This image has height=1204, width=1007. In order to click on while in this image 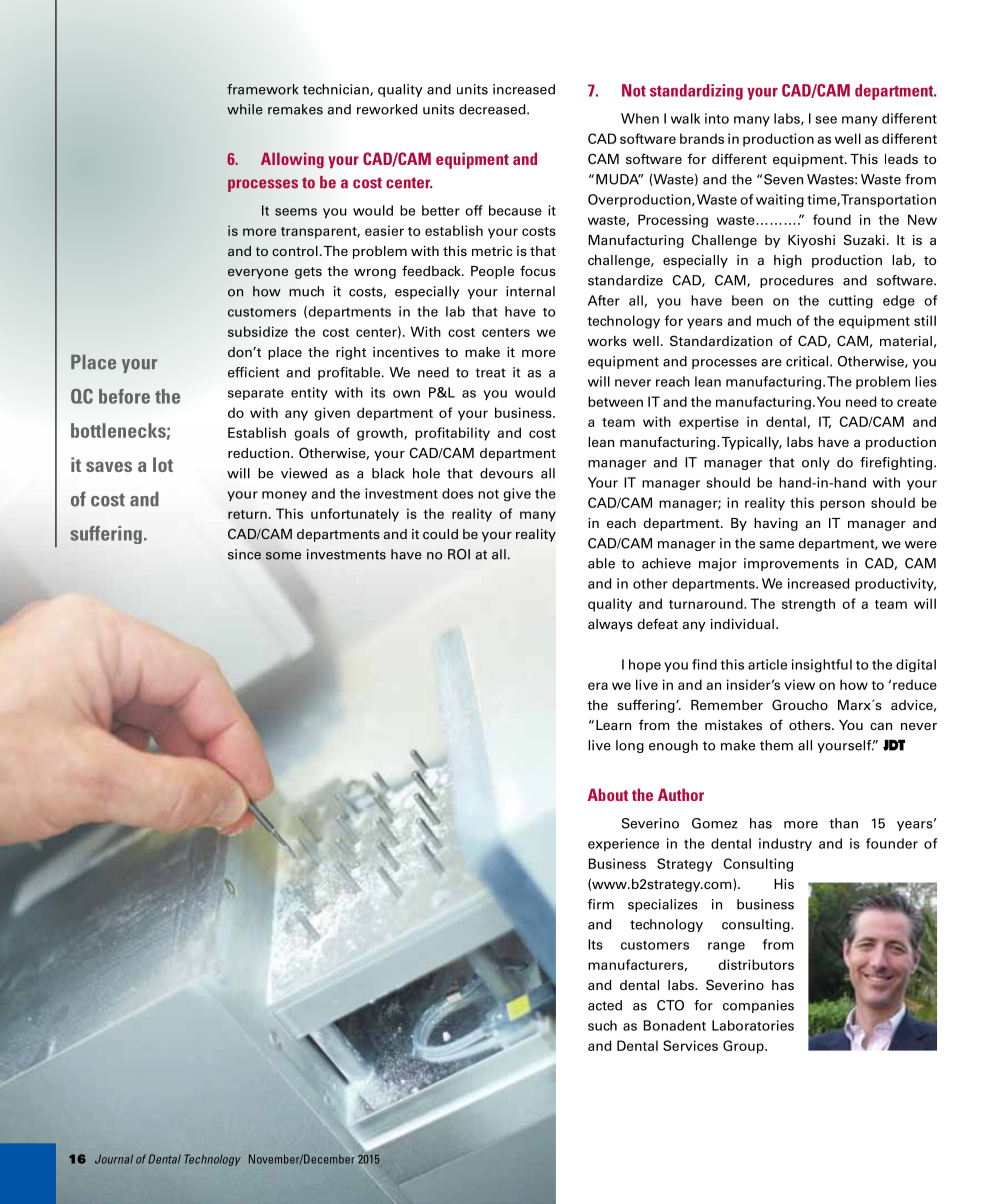, I will do `click(245, 109)`.
